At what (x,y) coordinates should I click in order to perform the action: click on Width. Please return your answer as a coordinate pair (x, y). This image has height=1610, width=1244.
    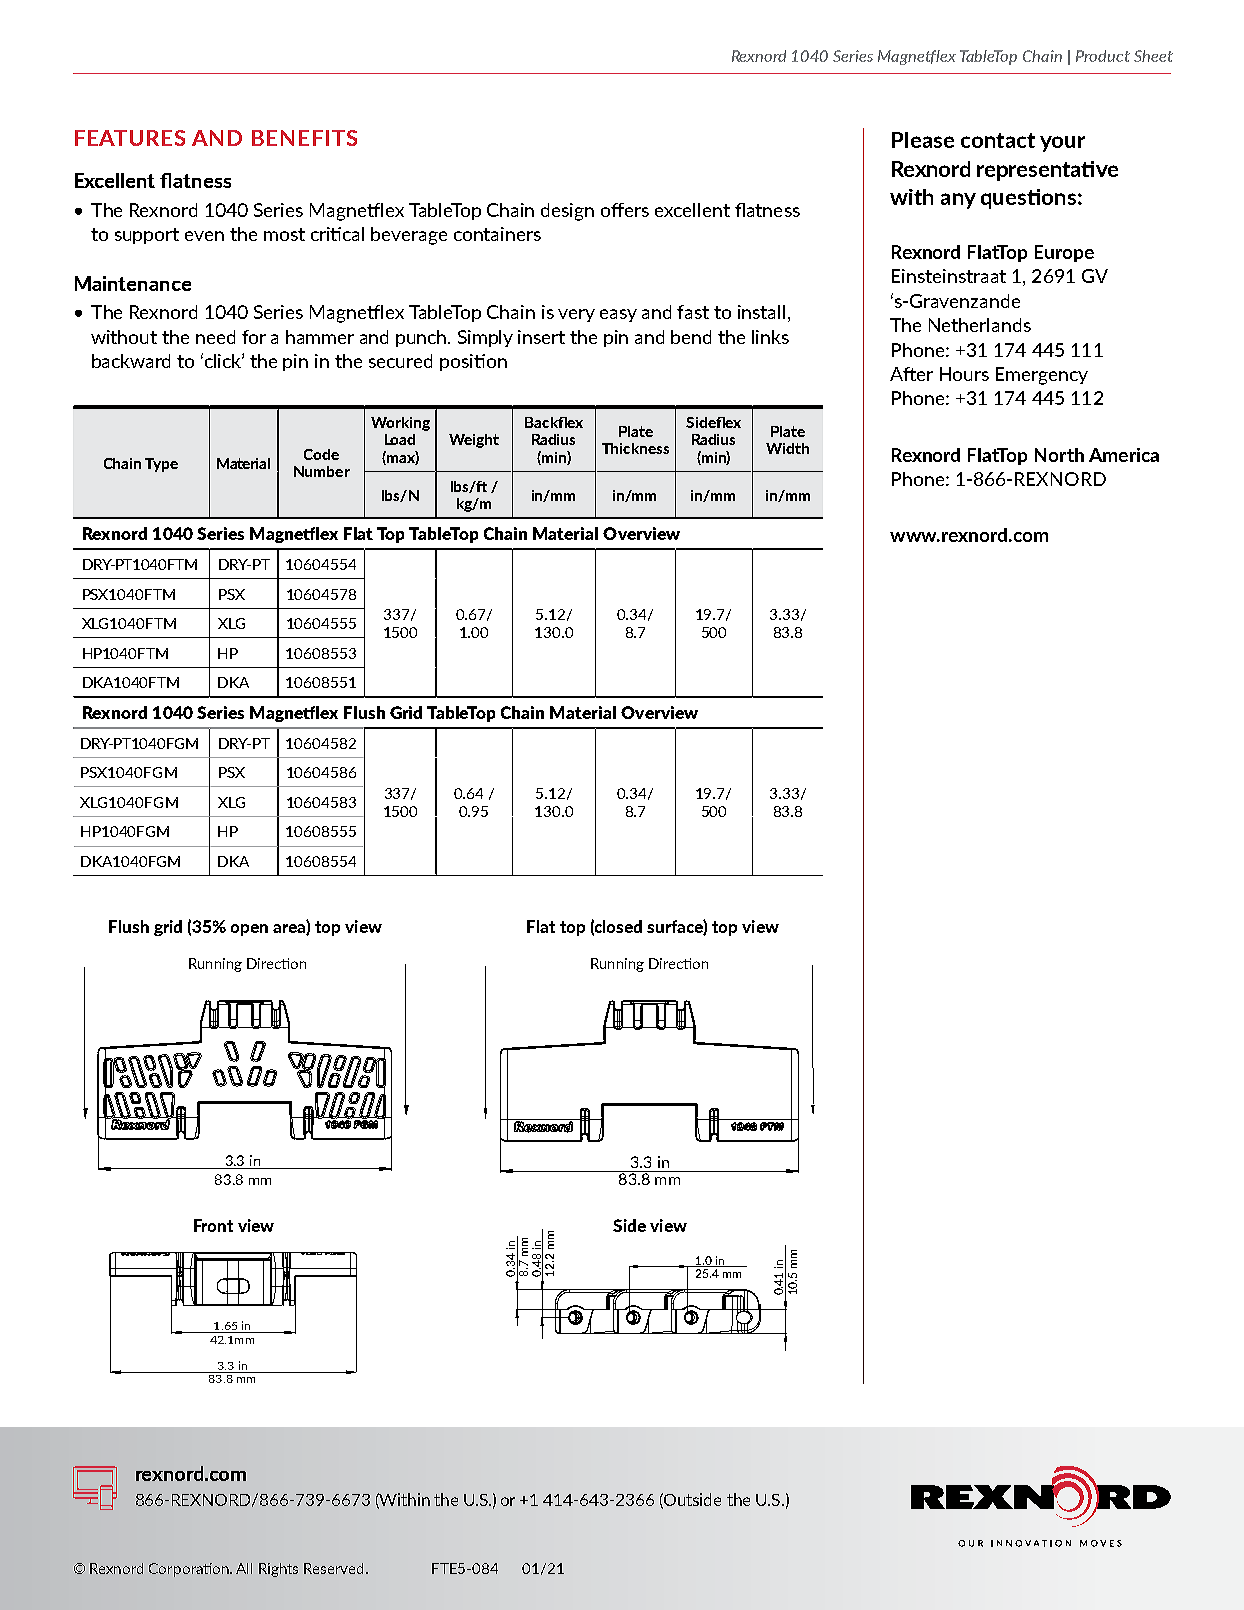
    Looking at the image, I should click on (787, 448).
